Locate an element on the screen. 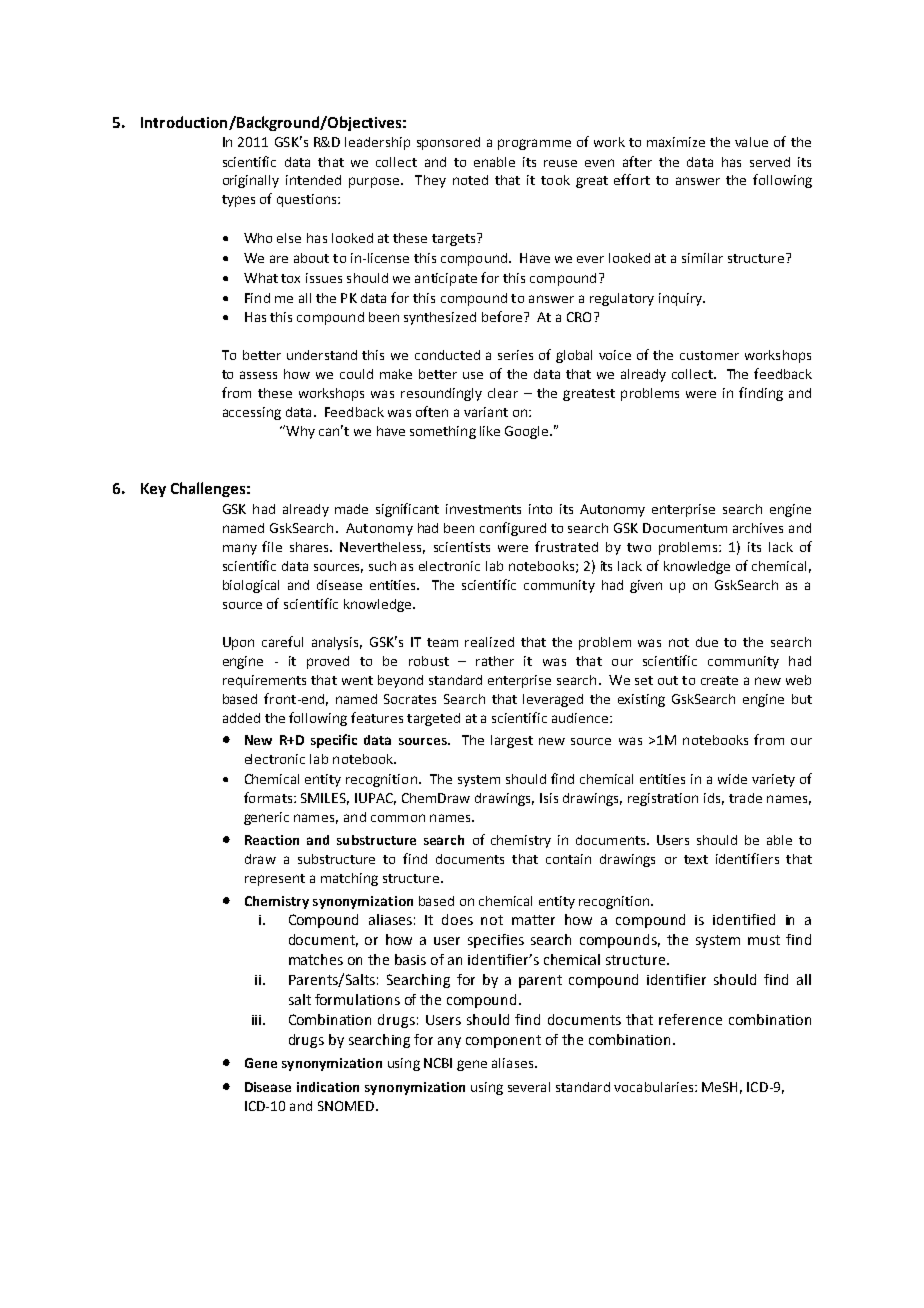 This screenshot has height=1308, width=924. due is located at coordinates (707, 642).
